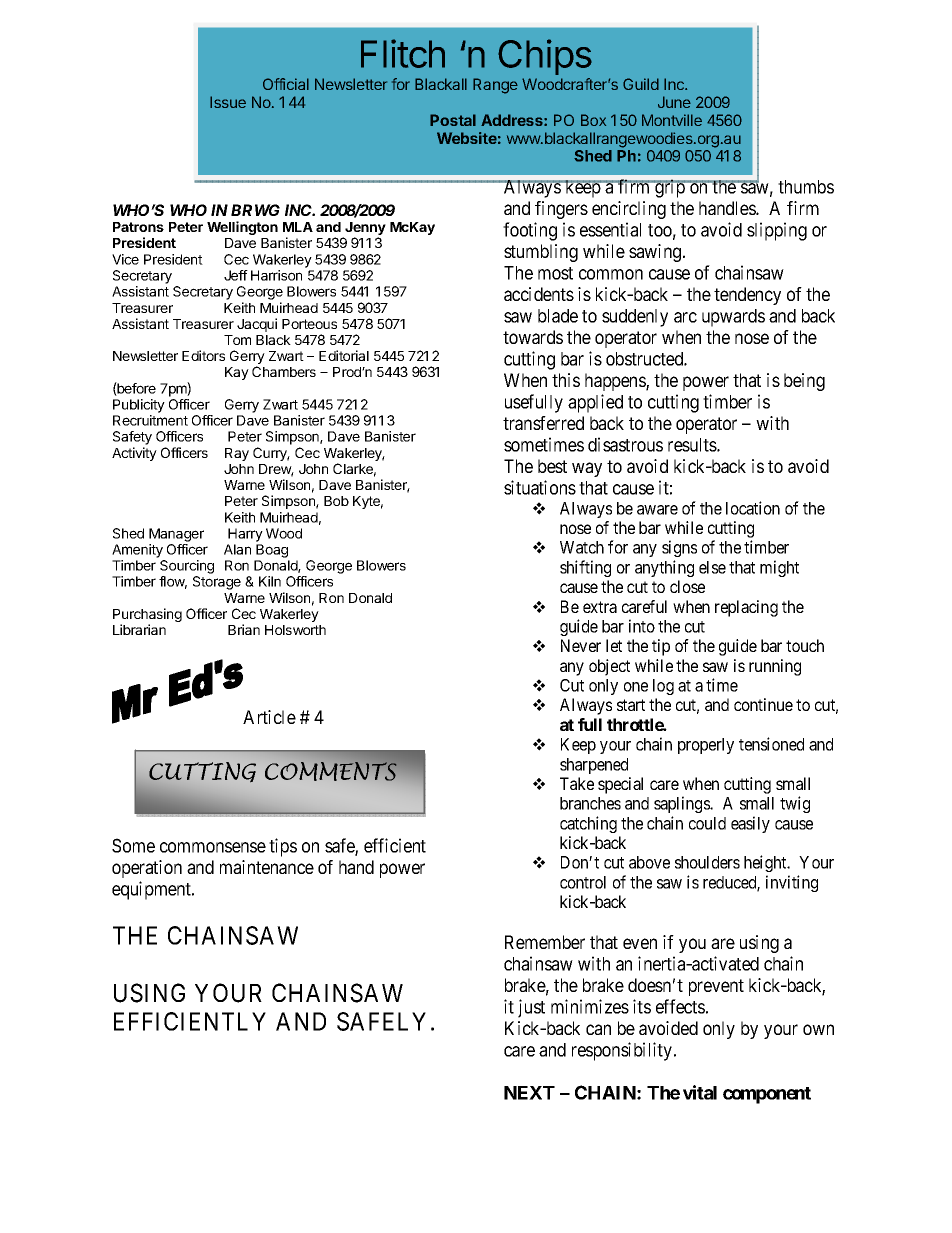 The image size is (952, 1233). What do you see at coordinates (453, 120) in the screenshot?
I see `Postal` at bounding box center [453, 120].
